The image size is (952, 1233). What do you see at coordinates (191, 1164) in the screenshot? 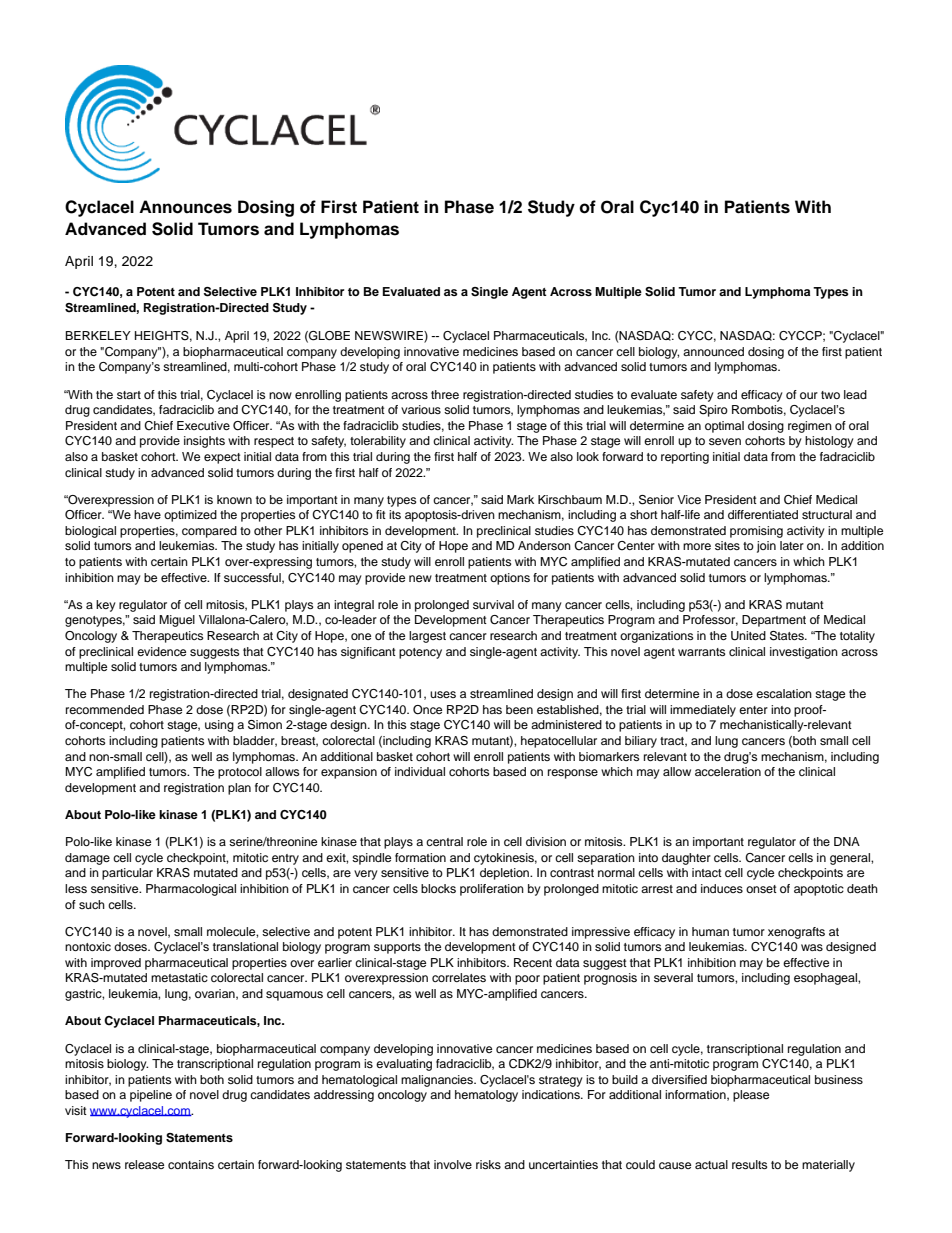
I see `contains` at bounding box center [191, 1164].
